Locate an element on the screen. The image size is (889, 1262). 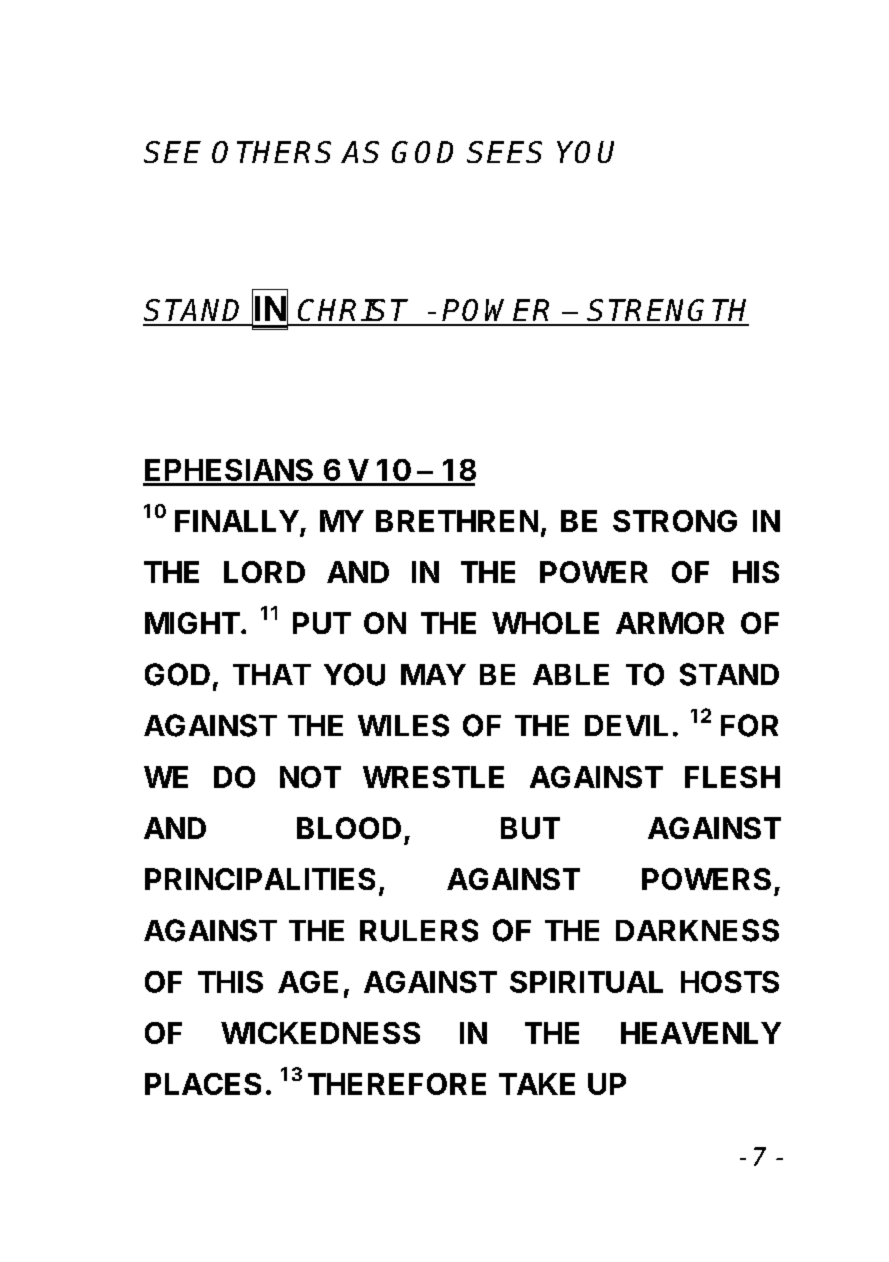
PLACES is located at coordinates (203, 1084).
